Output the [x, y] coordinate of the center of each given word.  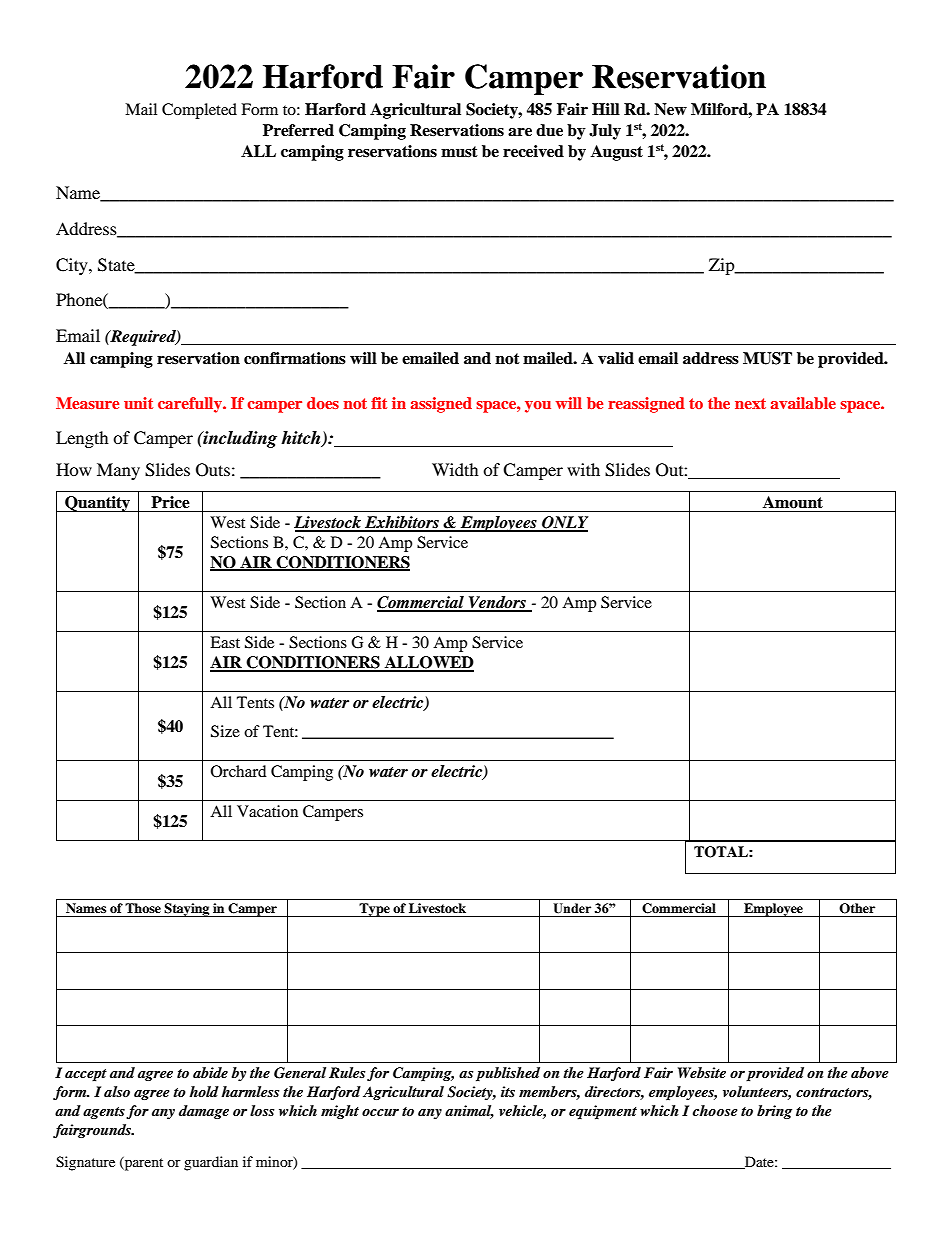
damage [204, 1112]
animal [469, 1112]
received [533, 151]
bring [774, 1112]
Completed [199, 111]
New [670, 109]
